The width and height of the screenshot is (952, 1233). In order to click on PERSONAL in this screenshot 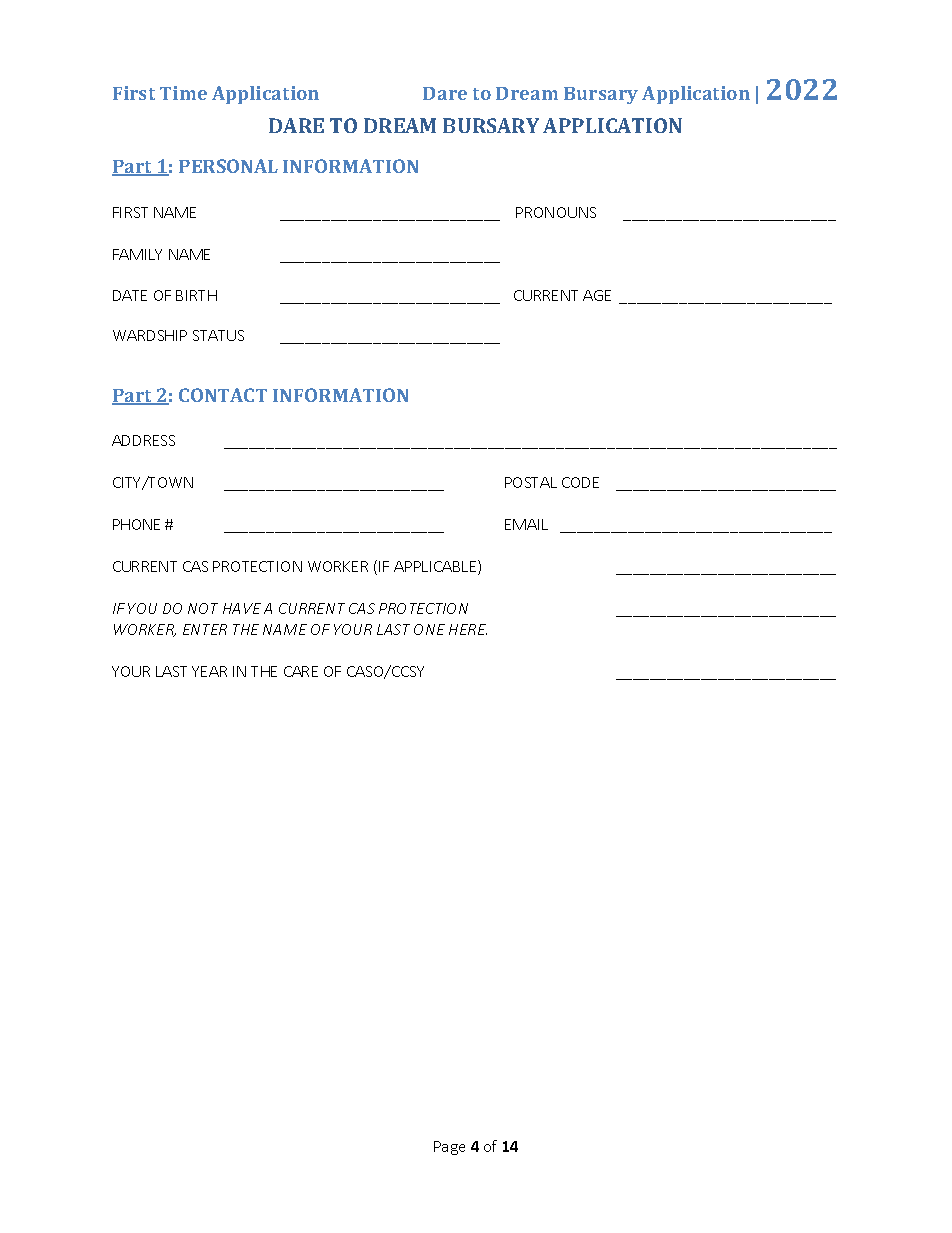, I will do `click(228, 166)`.
